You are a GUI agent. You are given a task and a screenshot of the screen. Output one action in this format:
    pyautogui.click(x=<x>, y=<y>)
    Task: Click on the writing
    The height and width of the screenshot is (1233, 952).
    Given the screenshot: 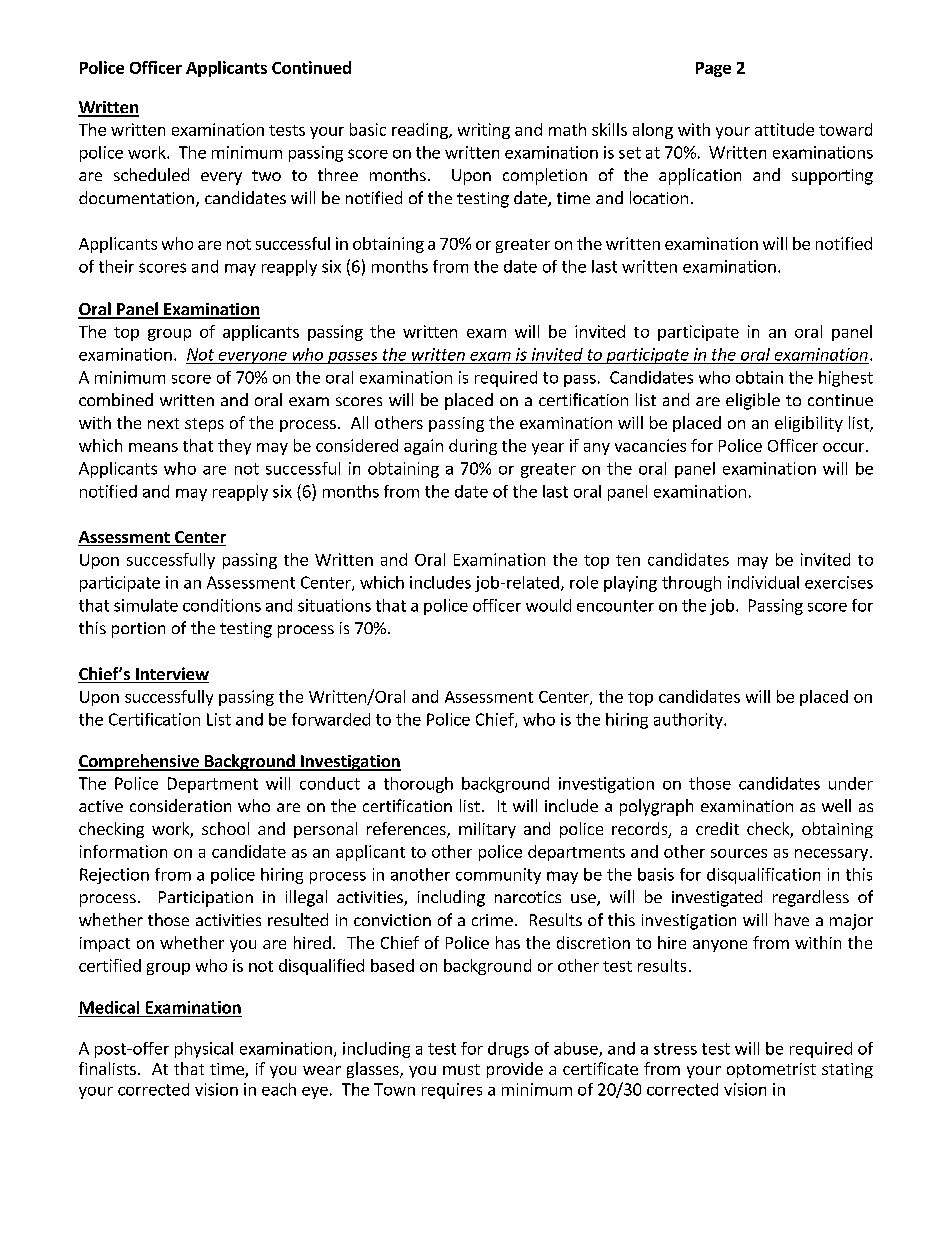 What is the action you would take?
    pyautogui.click(x=484, y=131)
